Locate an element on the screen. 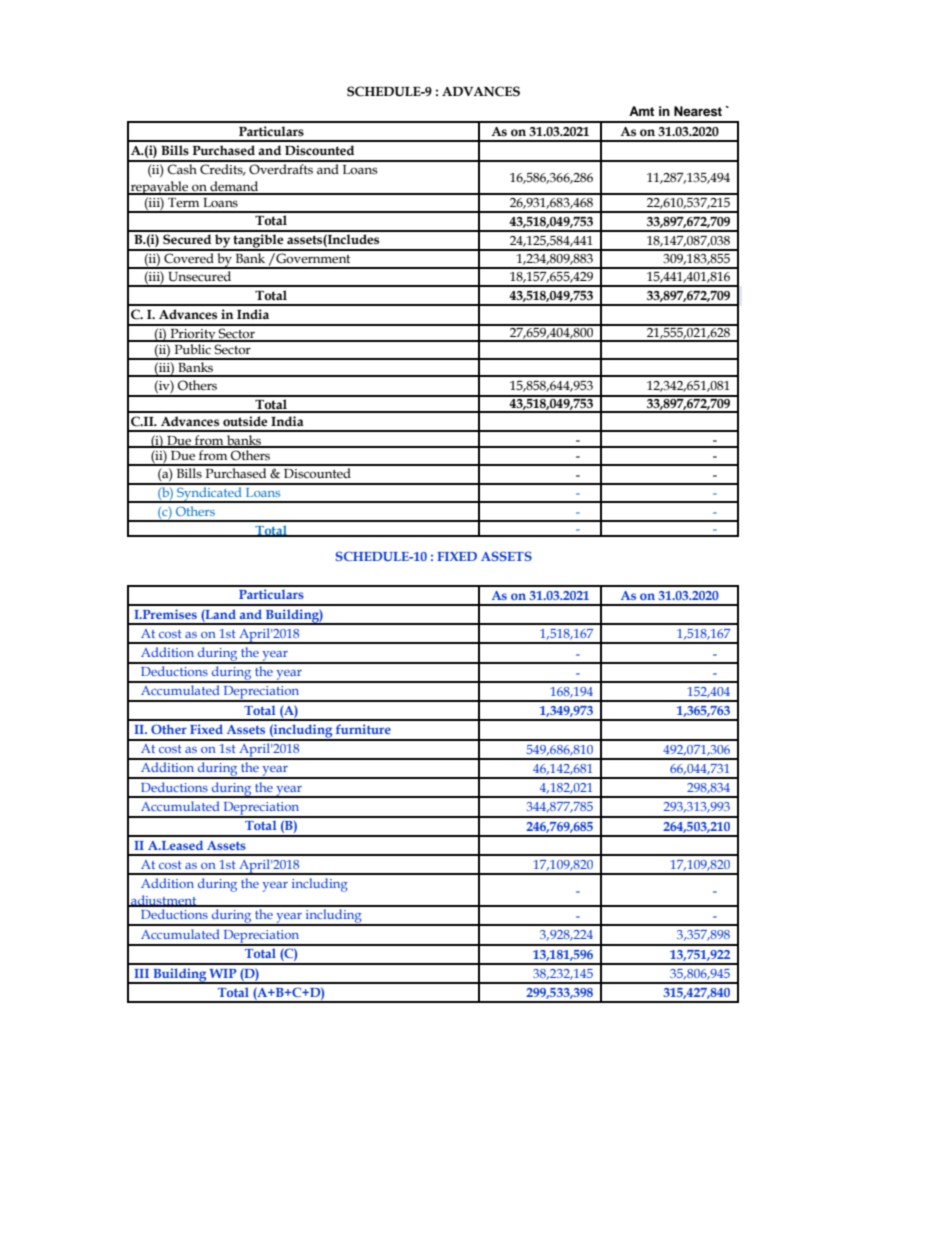 Image resolution: width=952 pixels, height=1233 pixels. Amt is located at coordinates (641, 111).
